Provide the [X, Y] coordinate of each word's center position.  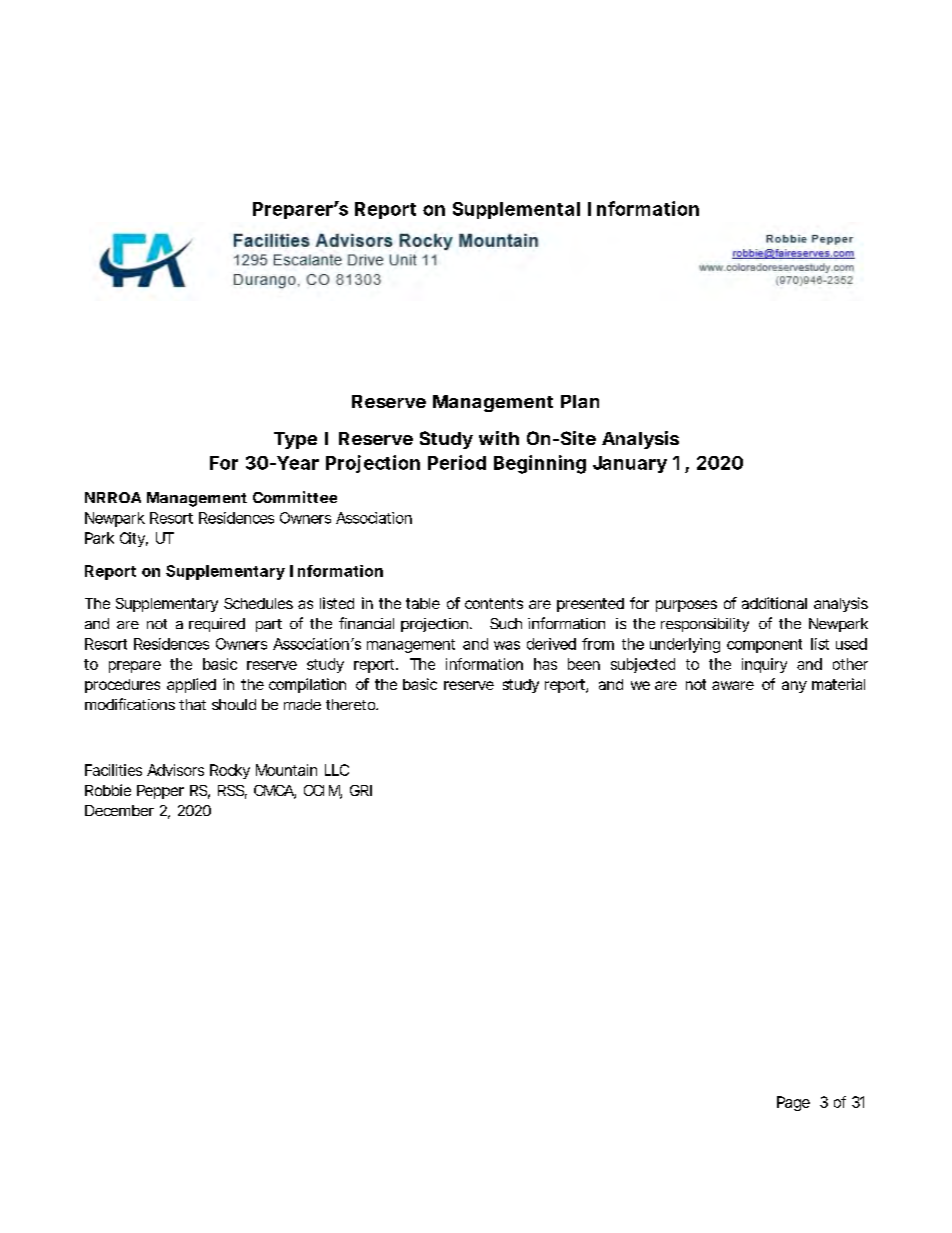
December [119, 810]
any [794, 687]
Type [295, 440]
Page [793, 1103]
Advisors [175, 770]
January [630, 464]
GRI [361, 790]
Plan [580, 401]
